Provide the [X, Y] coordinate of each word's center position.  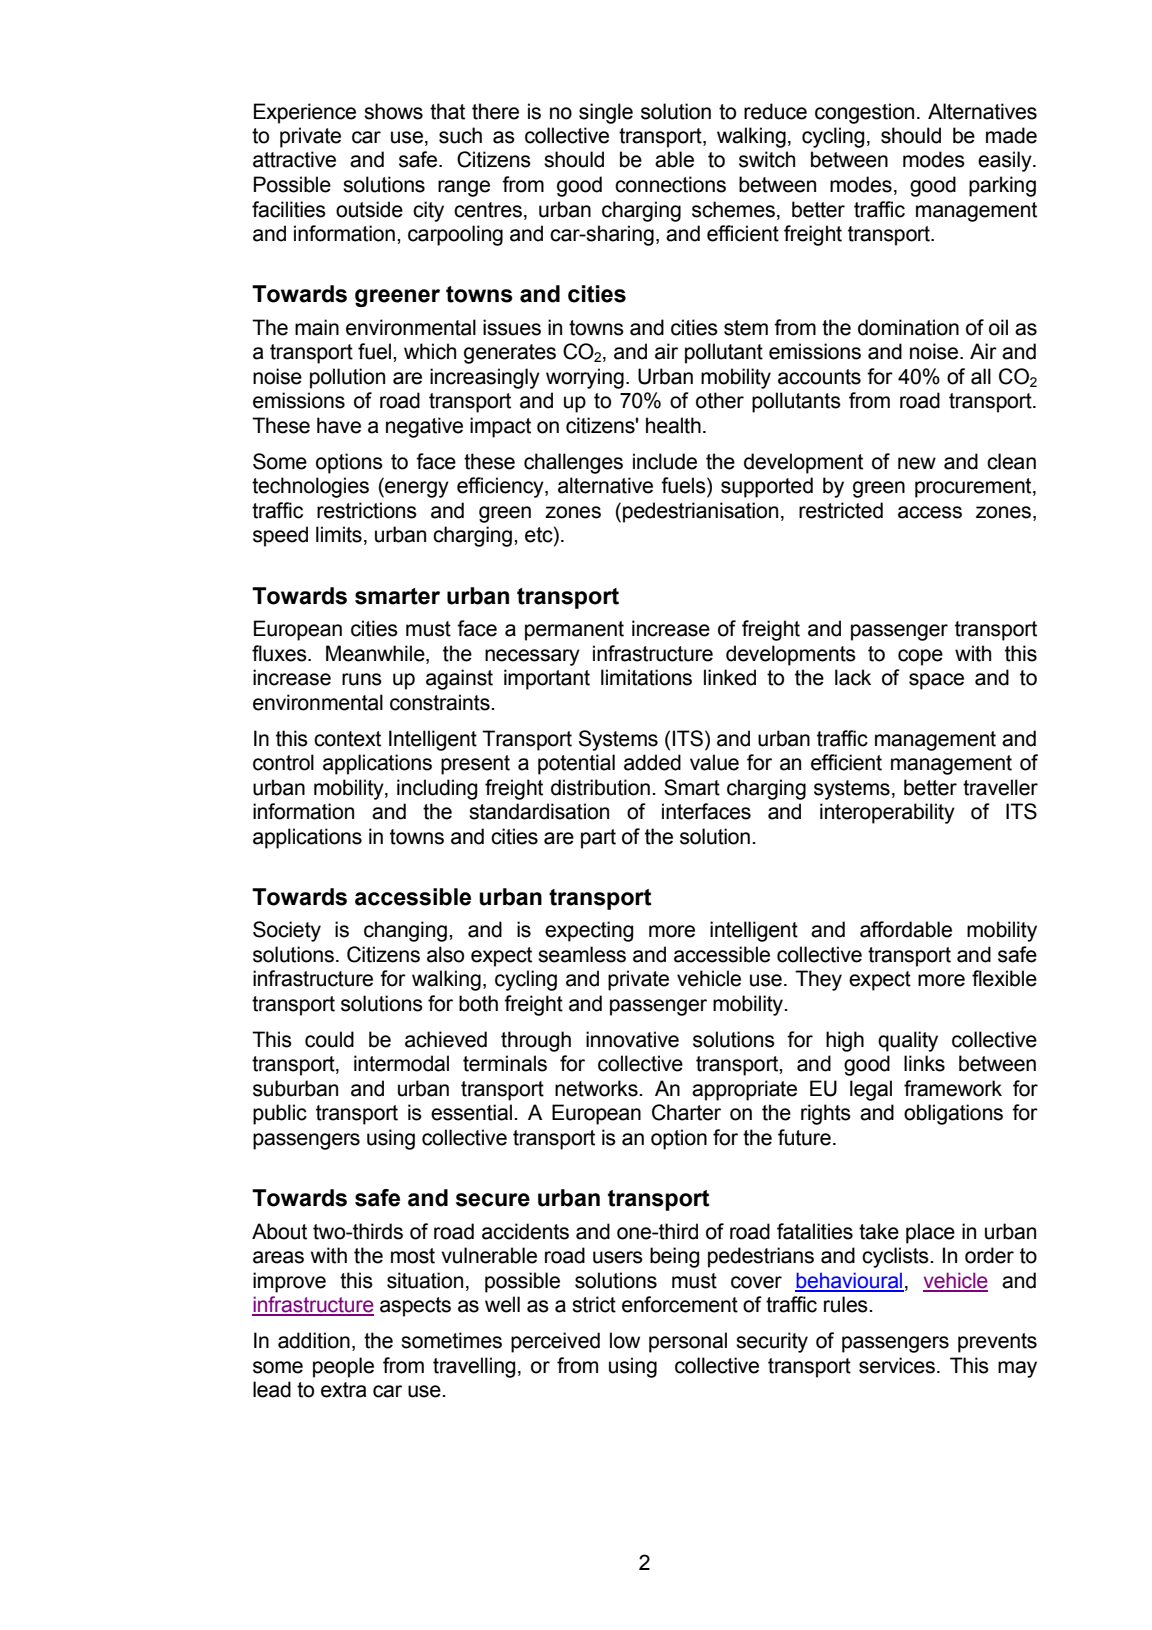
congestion [864, 113]
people [343, 1367]
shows [393, 111]
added [652, 762]
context [347, 739]
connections [670, 184]
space [936, 681]
